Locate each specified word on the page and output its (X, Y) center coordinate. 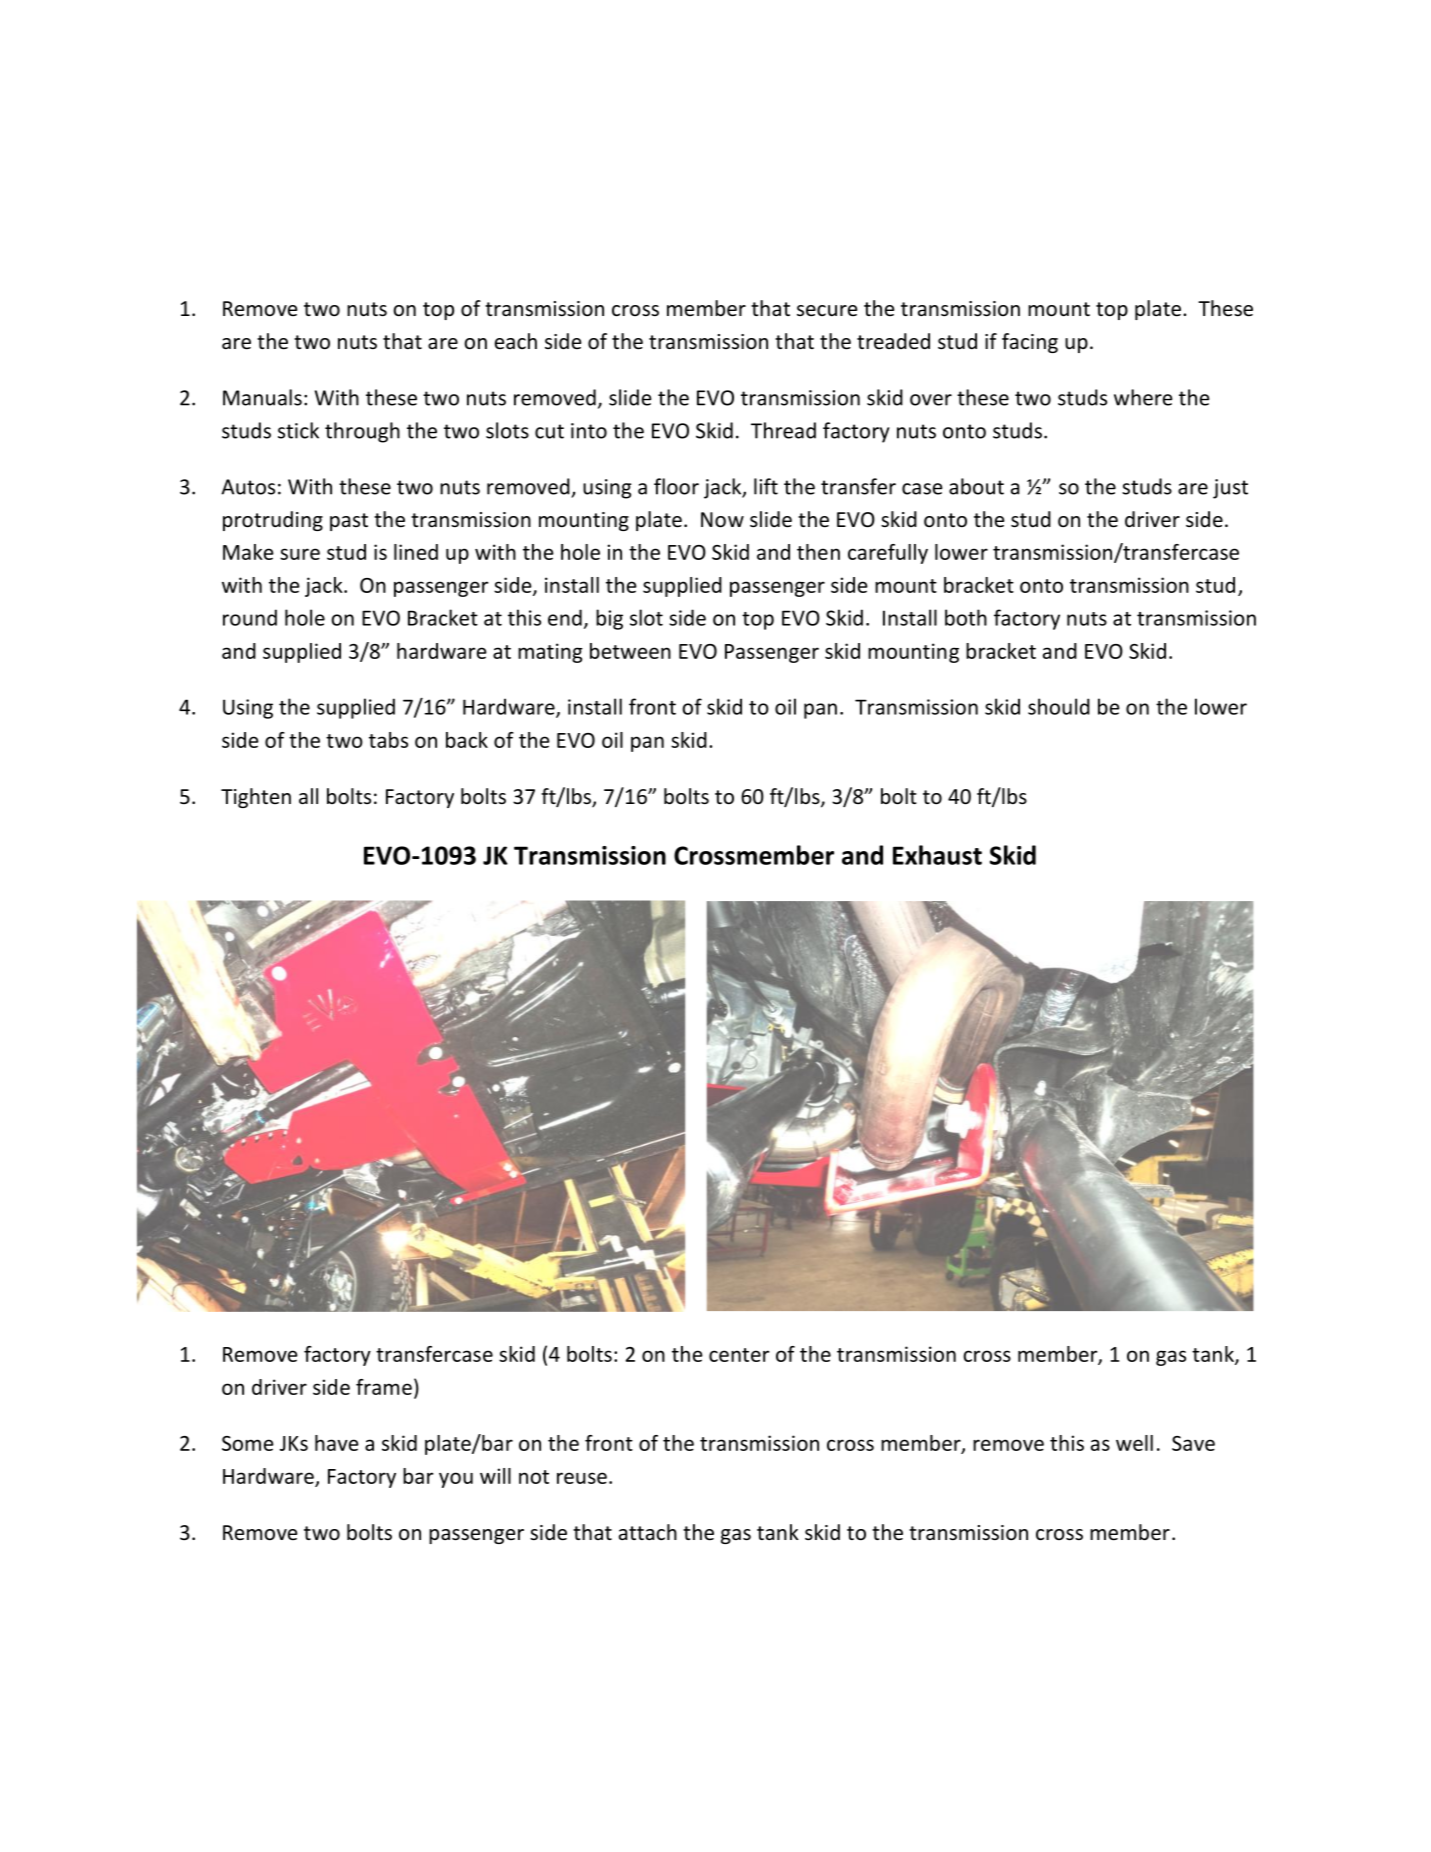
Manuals (262, 397)
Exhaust (937, 855)
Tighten (256, 798)
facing (1030, 343)
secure (827, 311)
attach (648, 1532)
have (337, 1443)
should (1059, 706)
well (1134, 1443)
